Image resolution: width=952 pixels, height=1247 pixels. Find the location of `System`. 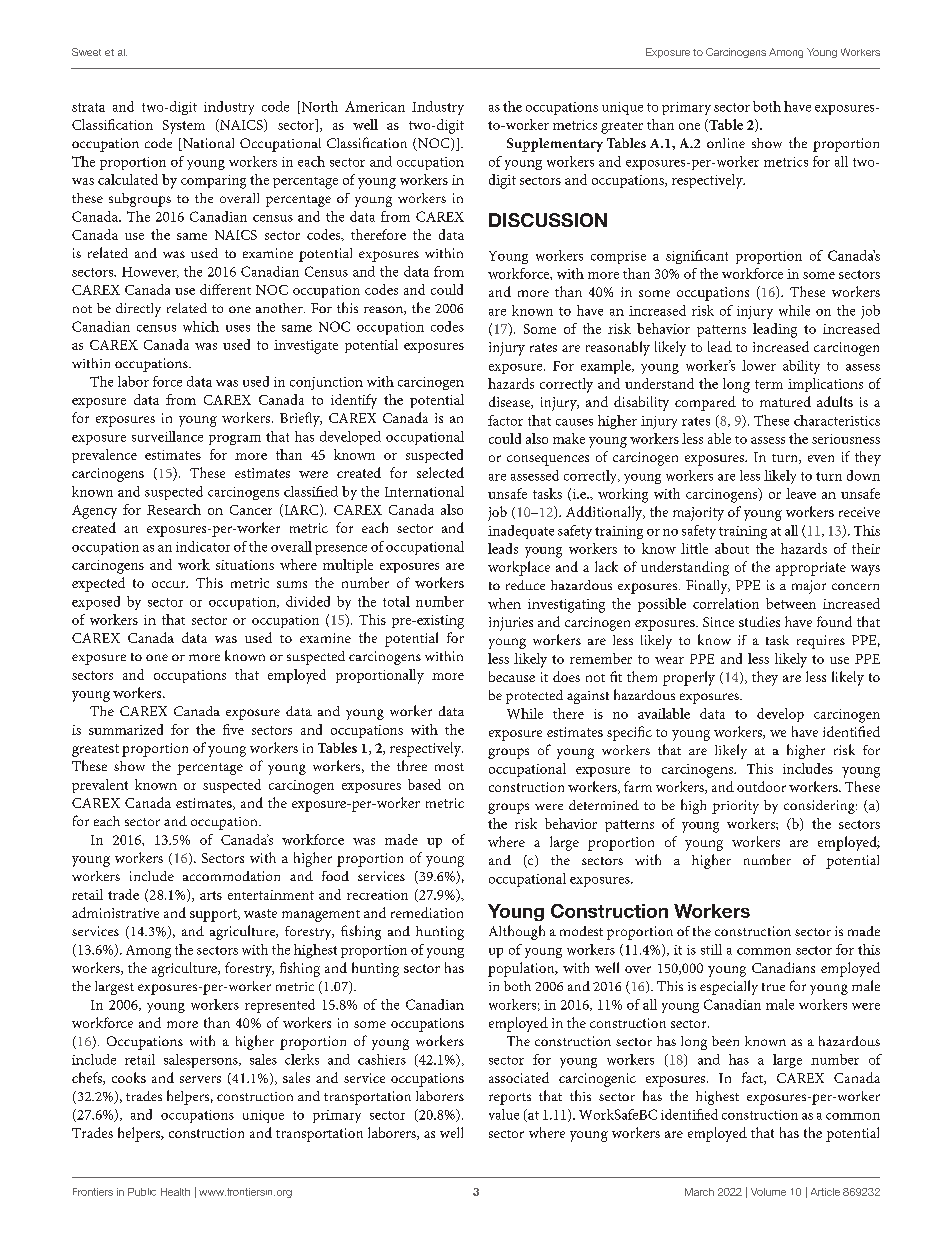

System is located at coordinates (184, 127).
